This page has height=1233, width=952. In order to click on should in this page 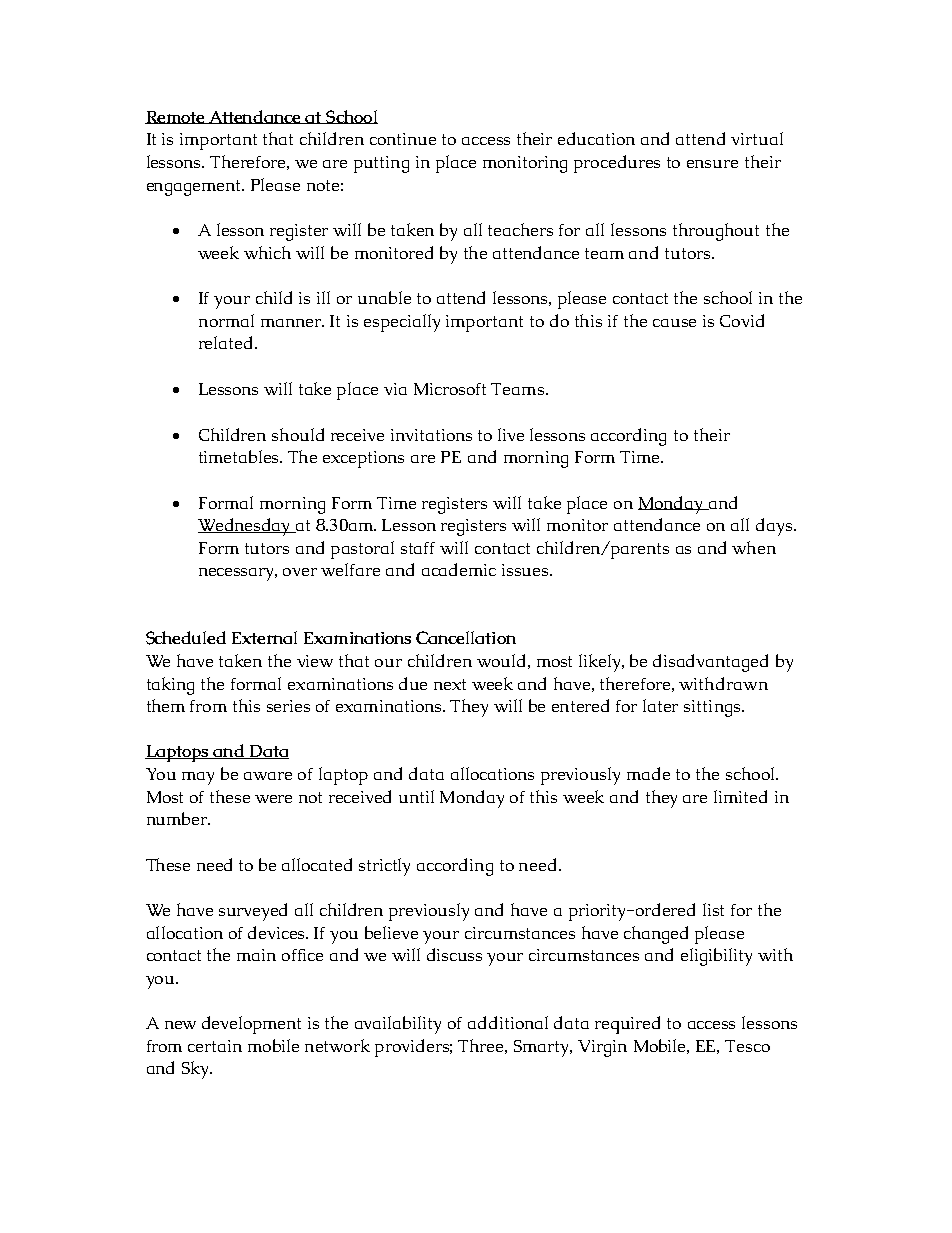, I will do `click(298, 434)`.
